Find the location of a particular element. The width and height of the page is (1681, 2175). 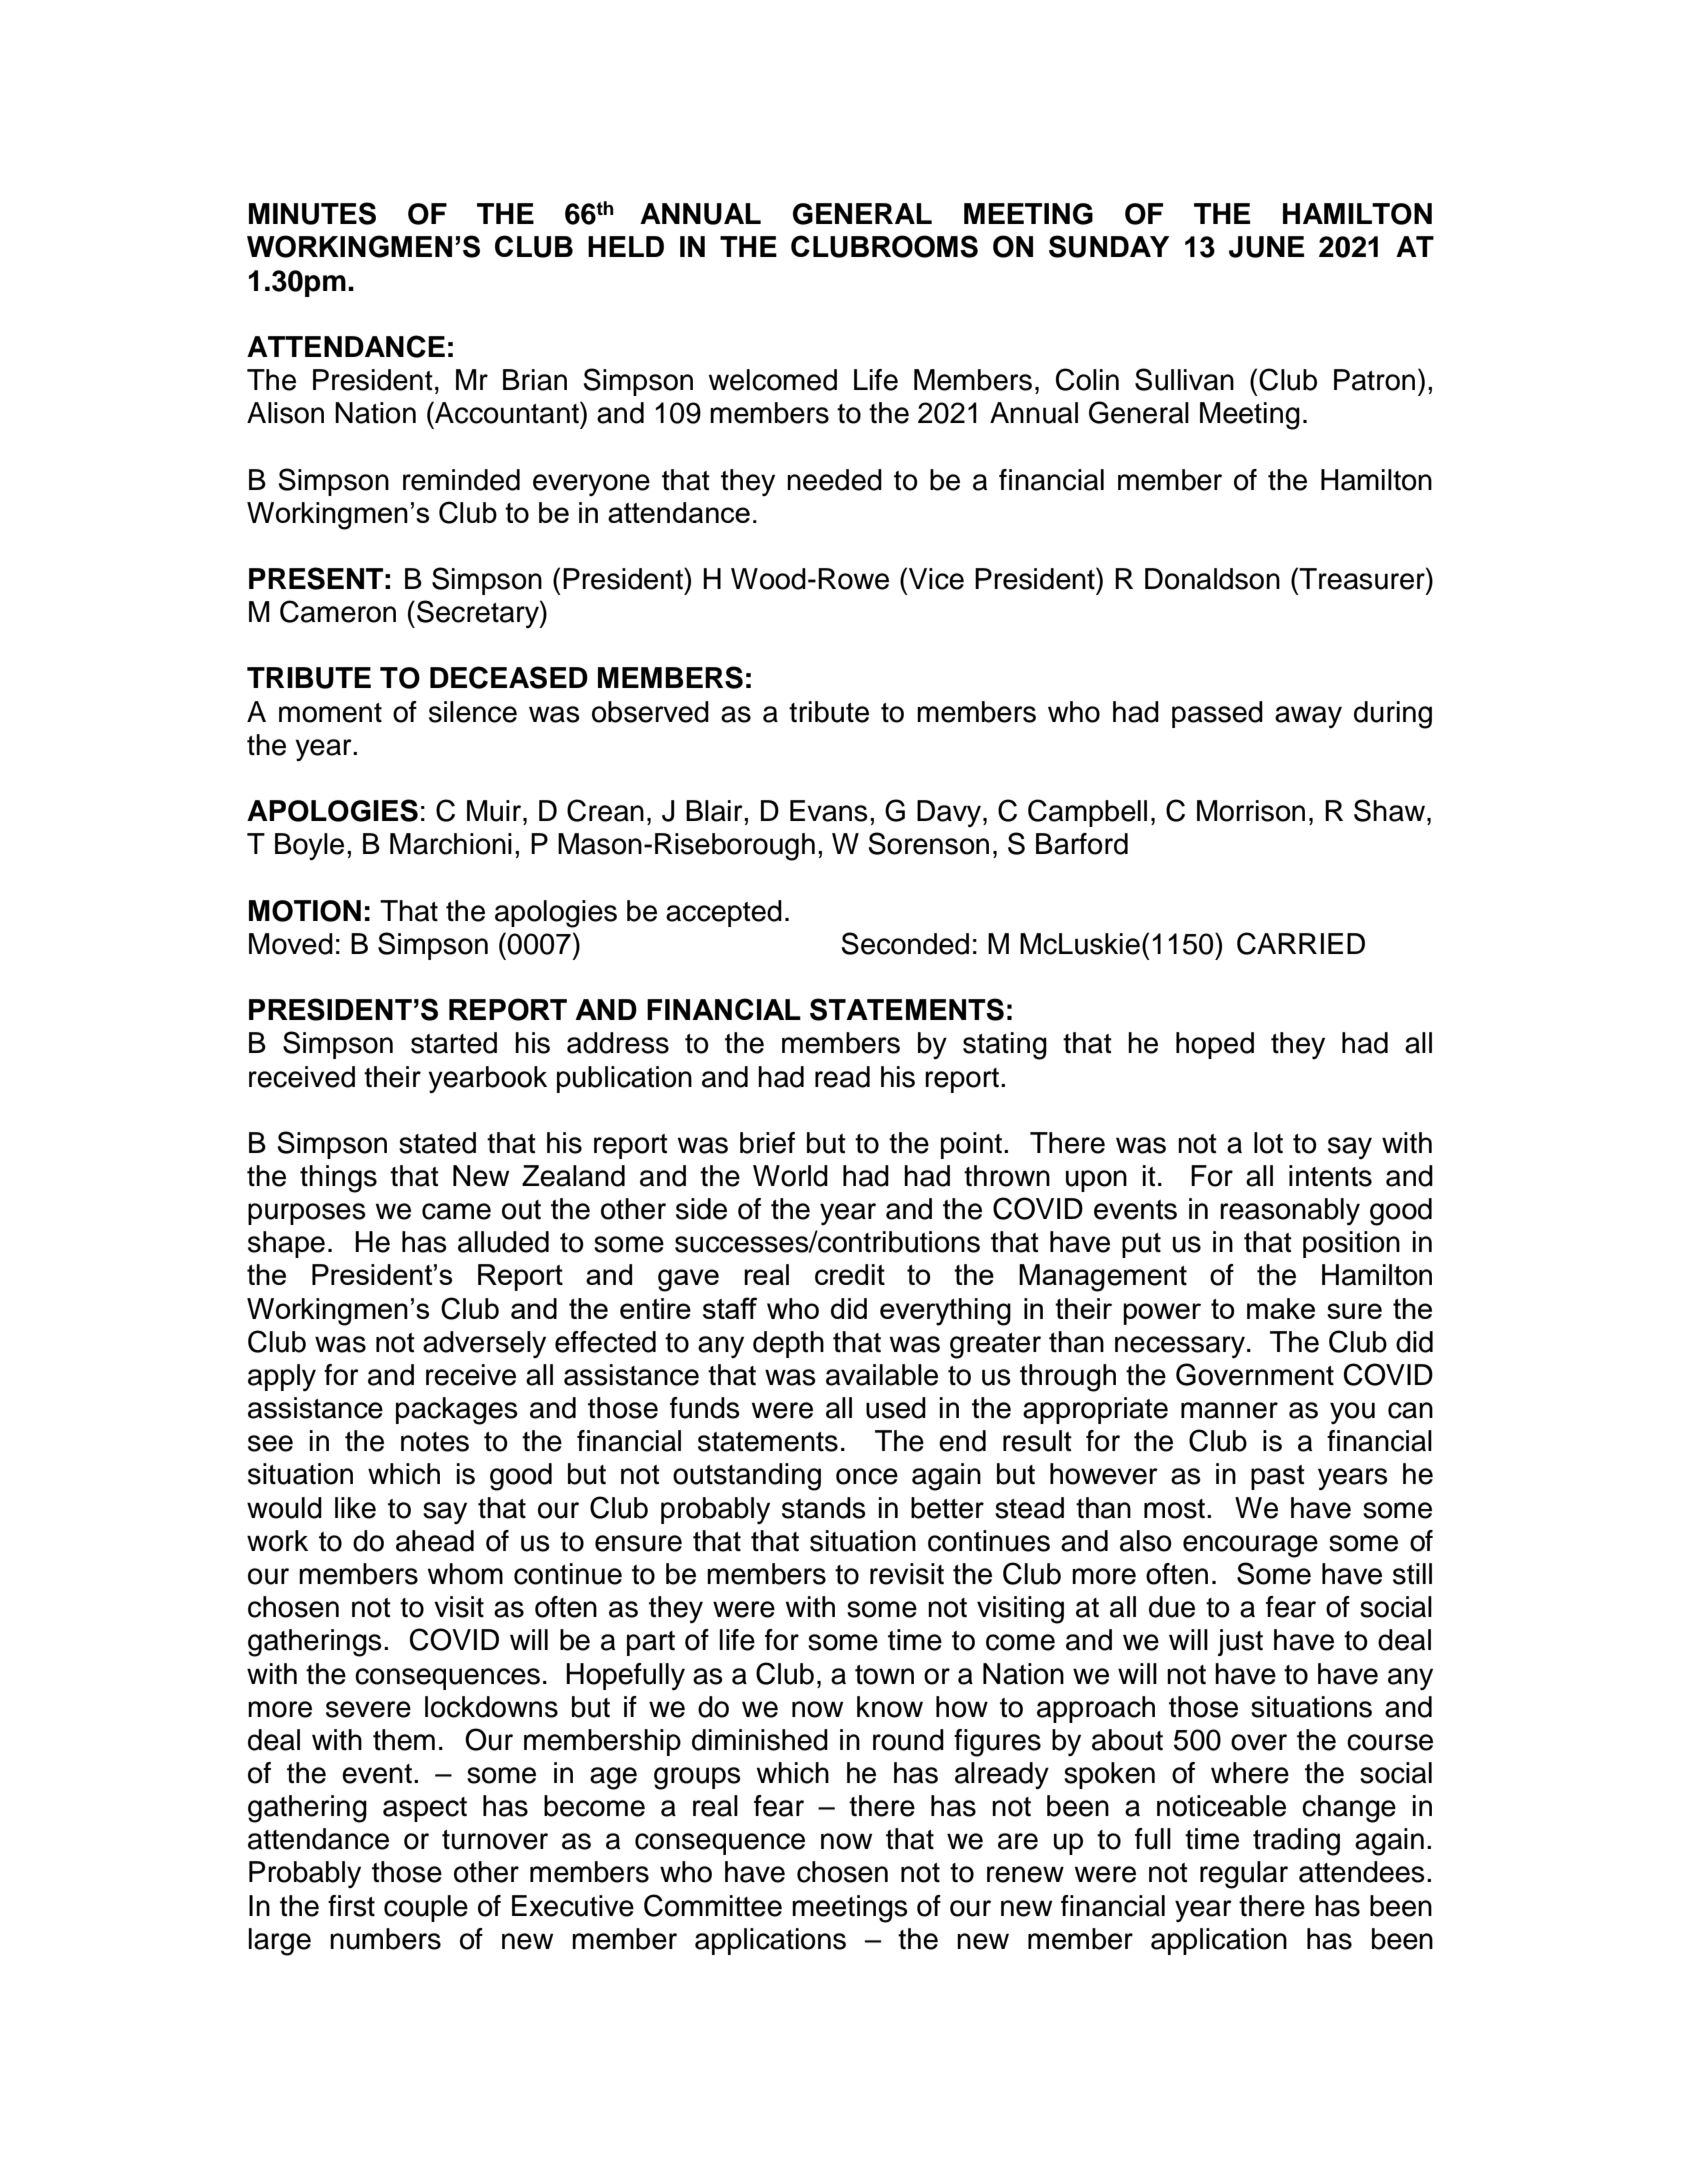

make is located at coordinates (1281, 1308).
